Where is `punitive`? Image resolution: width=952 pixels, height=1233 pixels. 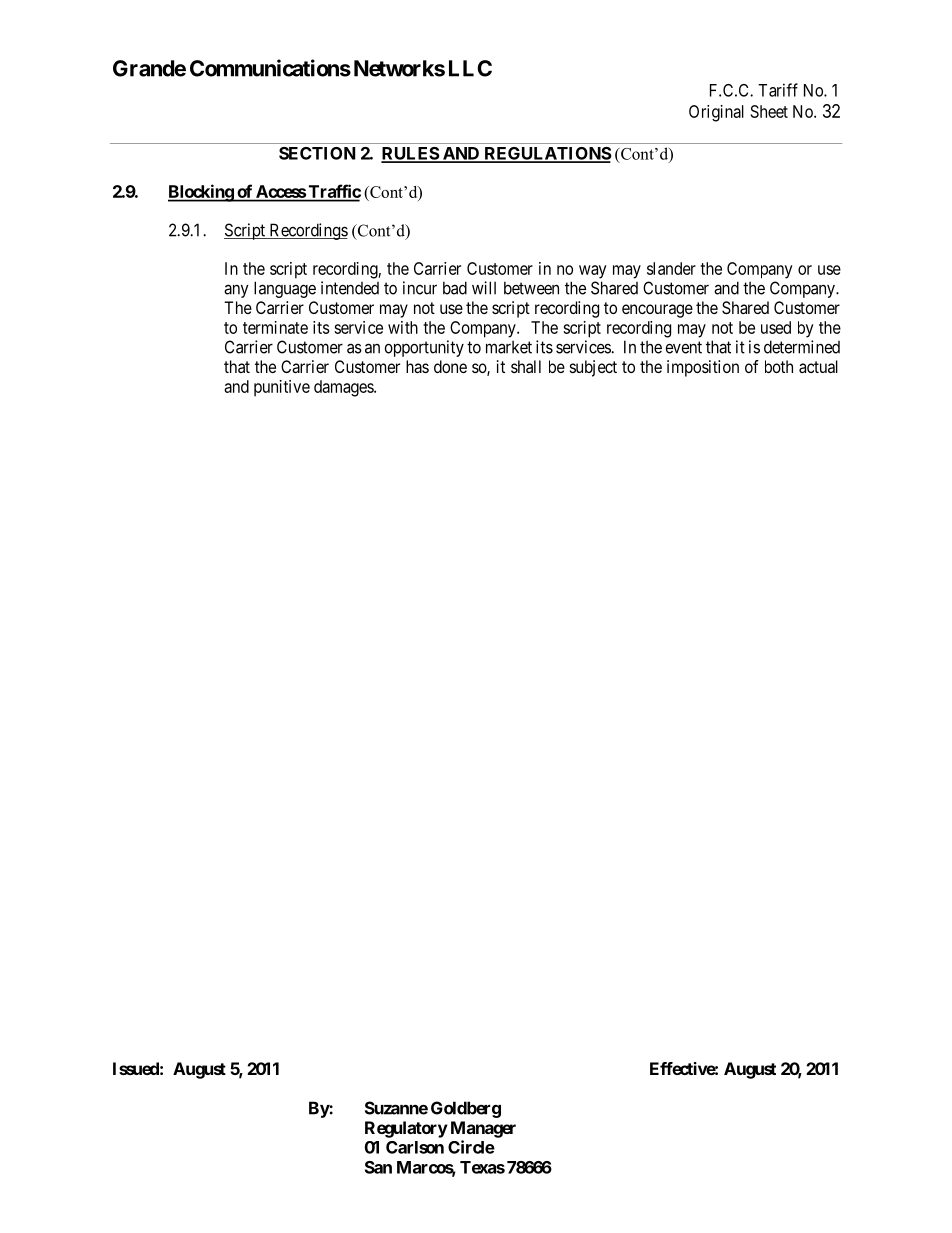 punitive is located at coordinates (282, 388).
